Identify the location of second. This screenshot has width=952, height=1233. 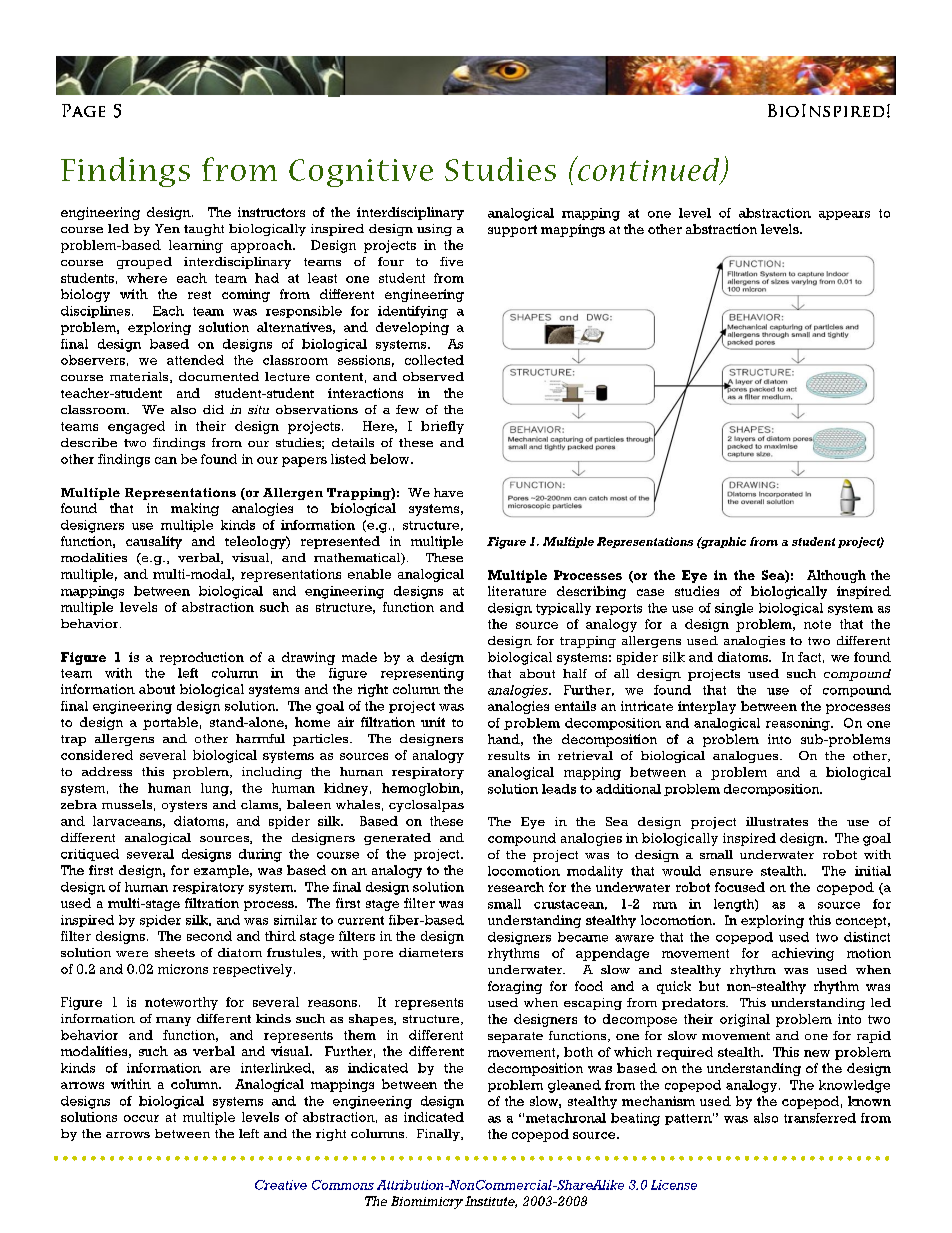
(209, 936).
